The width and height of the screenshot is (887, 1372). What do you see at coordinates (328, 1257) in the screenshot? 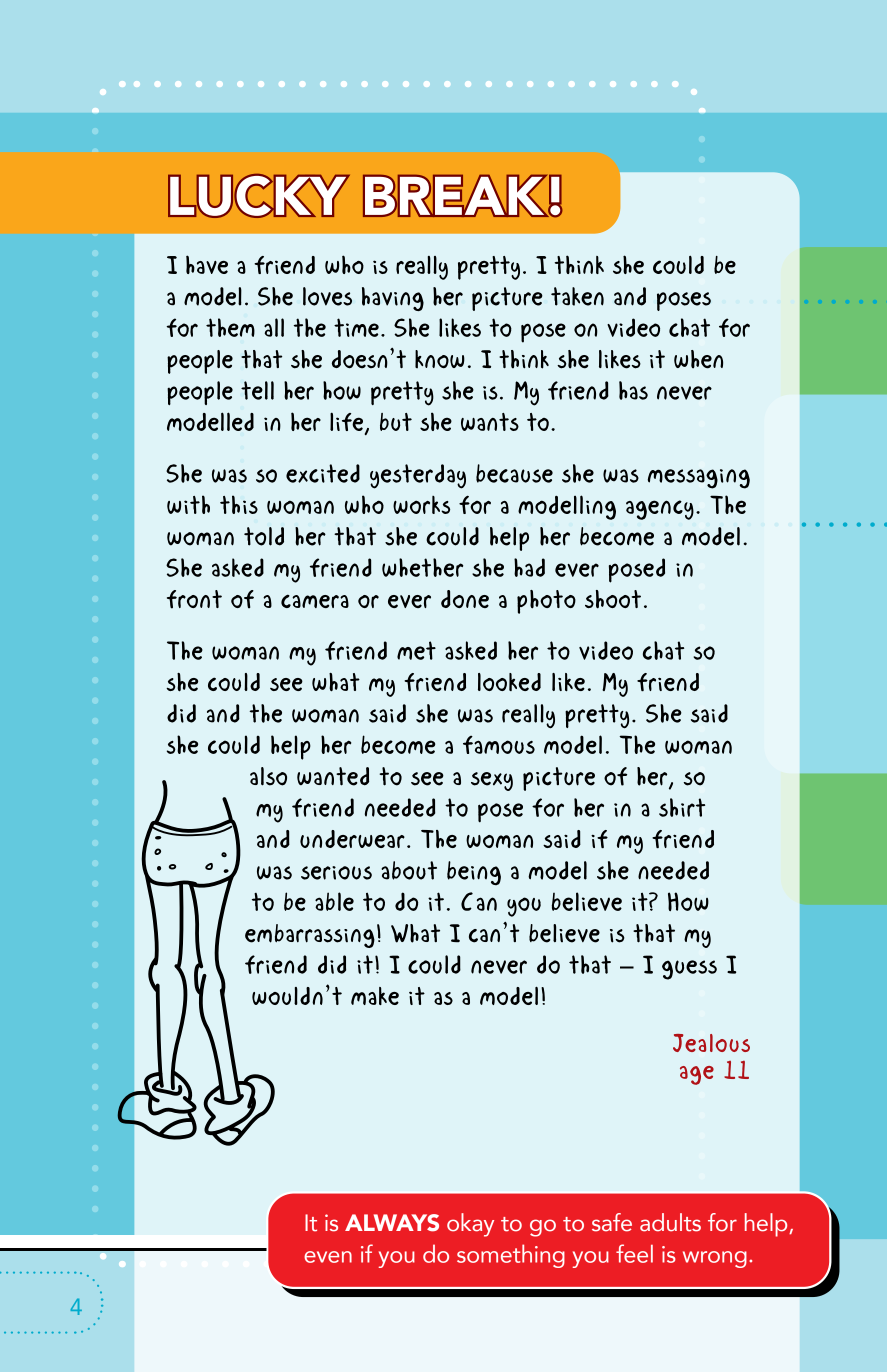
I see `even` at bounding box center [328, 1257].
